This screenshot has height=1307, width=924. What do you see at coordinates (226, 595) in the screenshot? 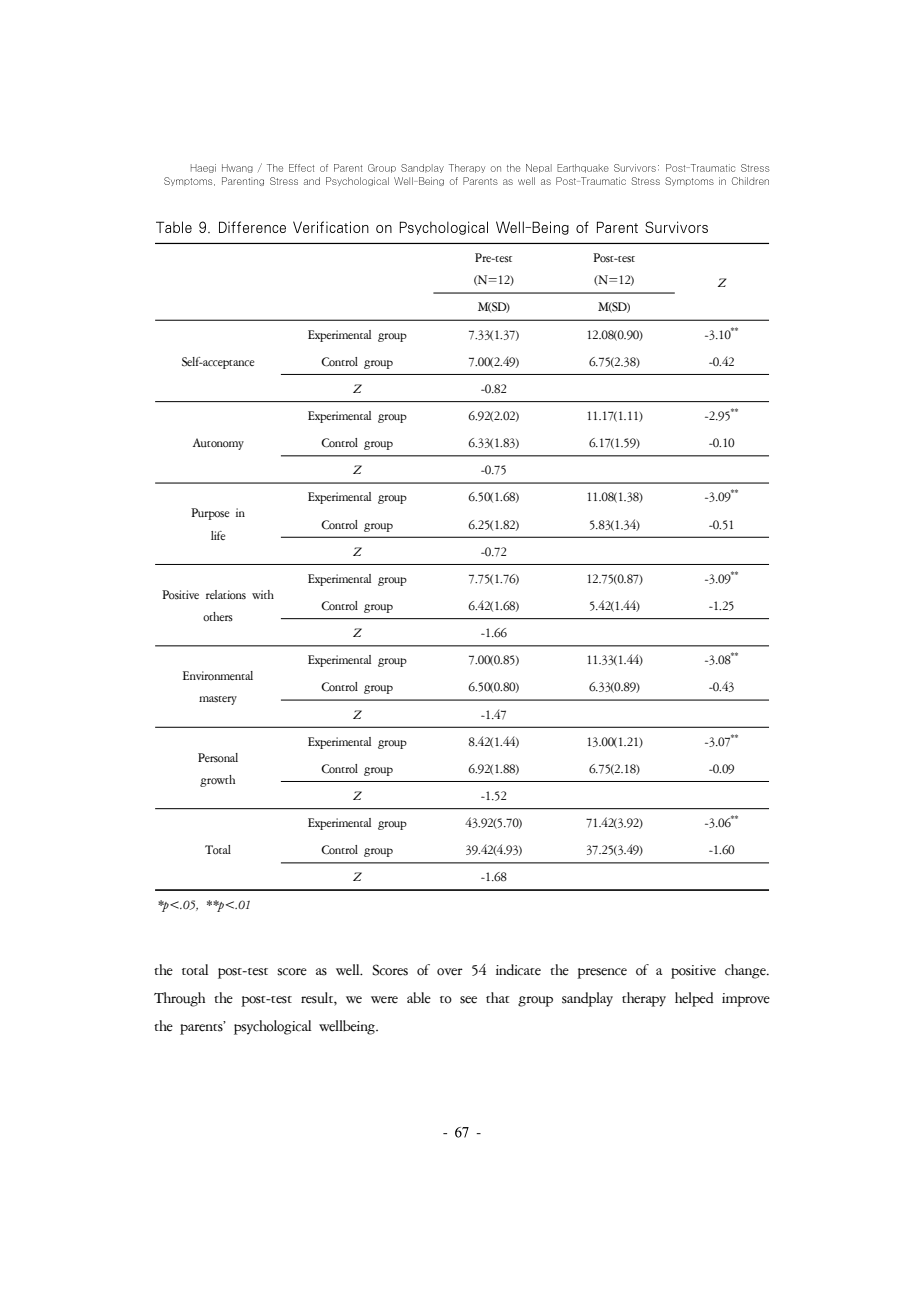
I see `relations` at bounding box center [226, 595].
